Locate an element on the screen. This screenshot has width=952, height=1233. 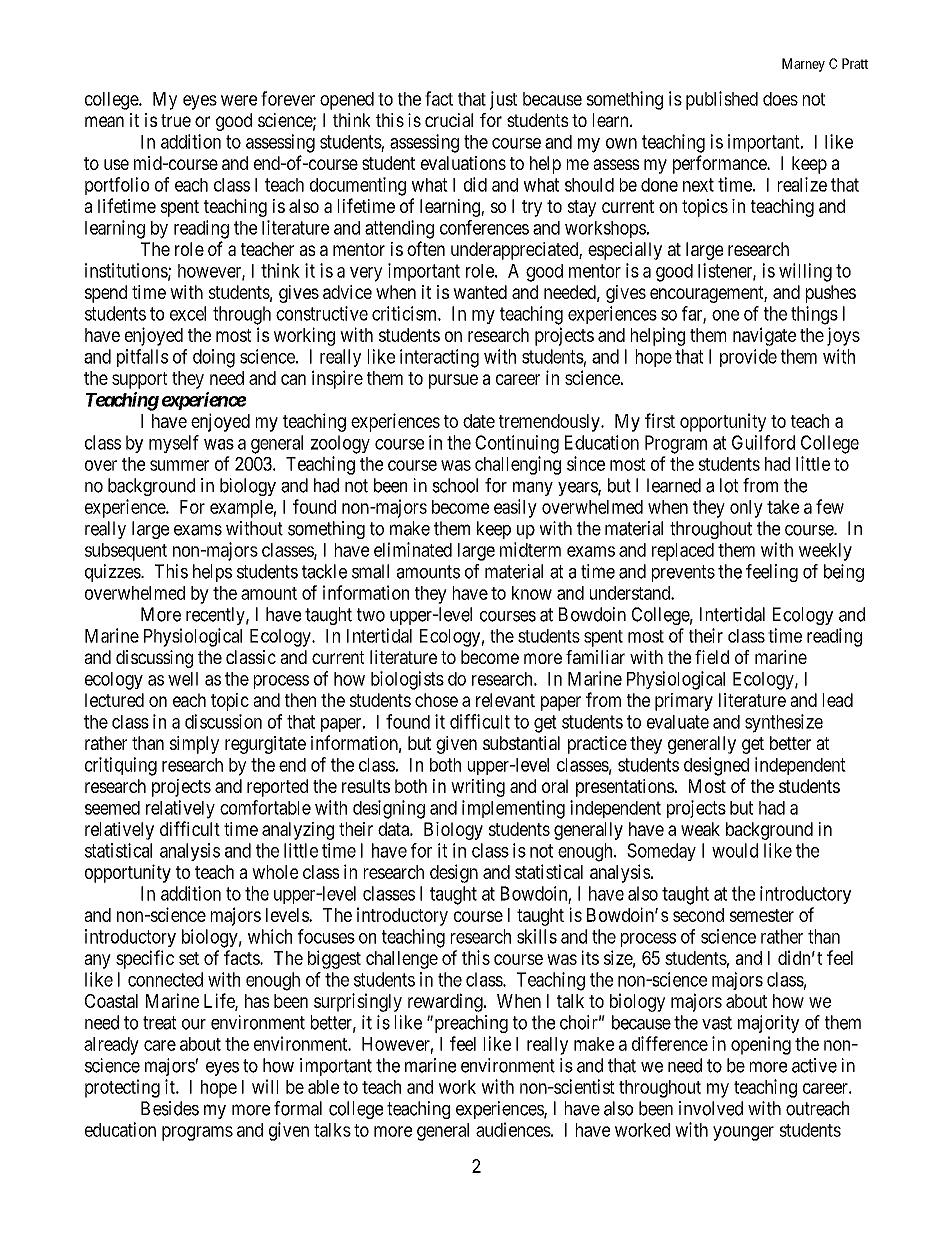
younger is located at coordinates (743, 1133).
